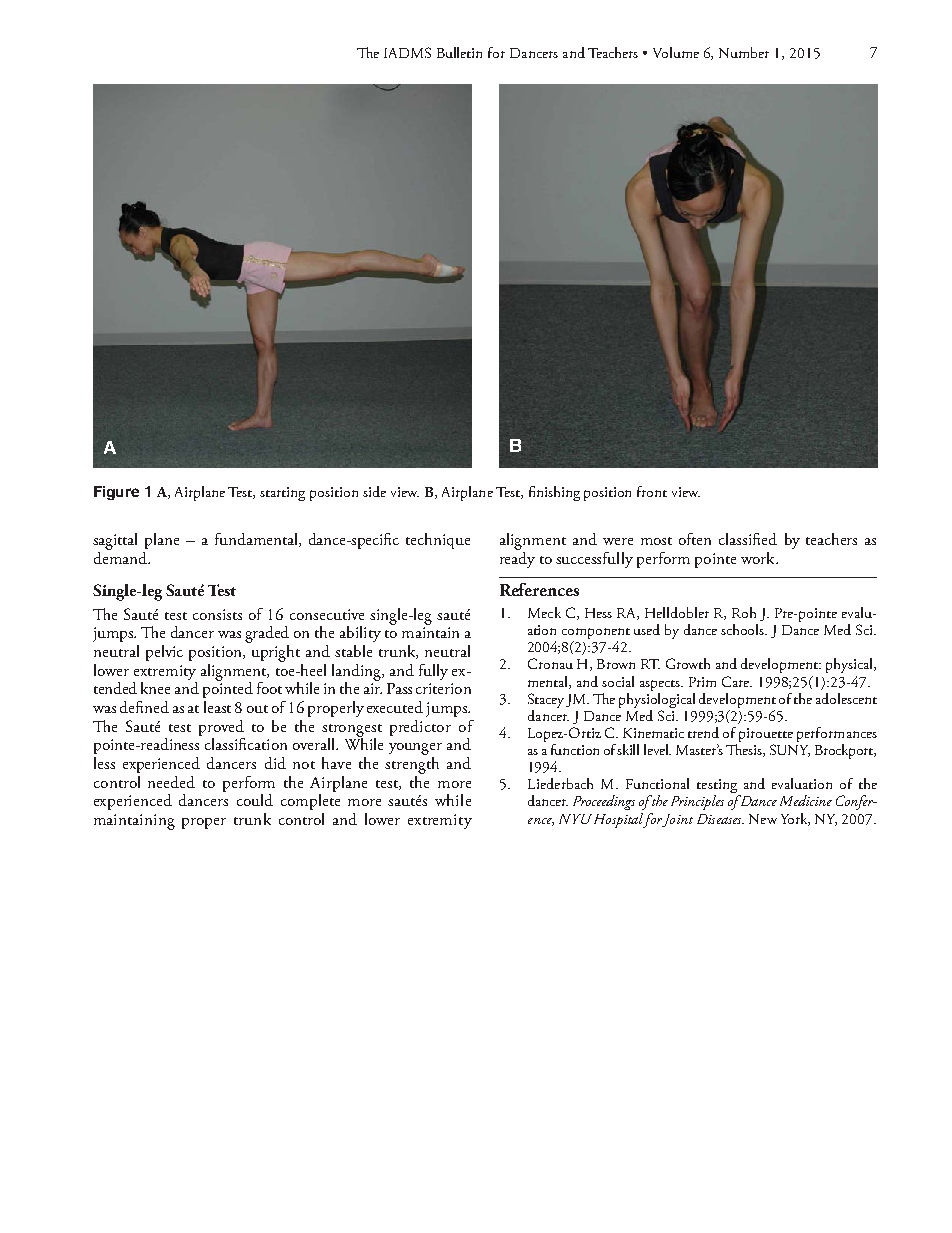  I want to click on ready, so click(517, 558).
